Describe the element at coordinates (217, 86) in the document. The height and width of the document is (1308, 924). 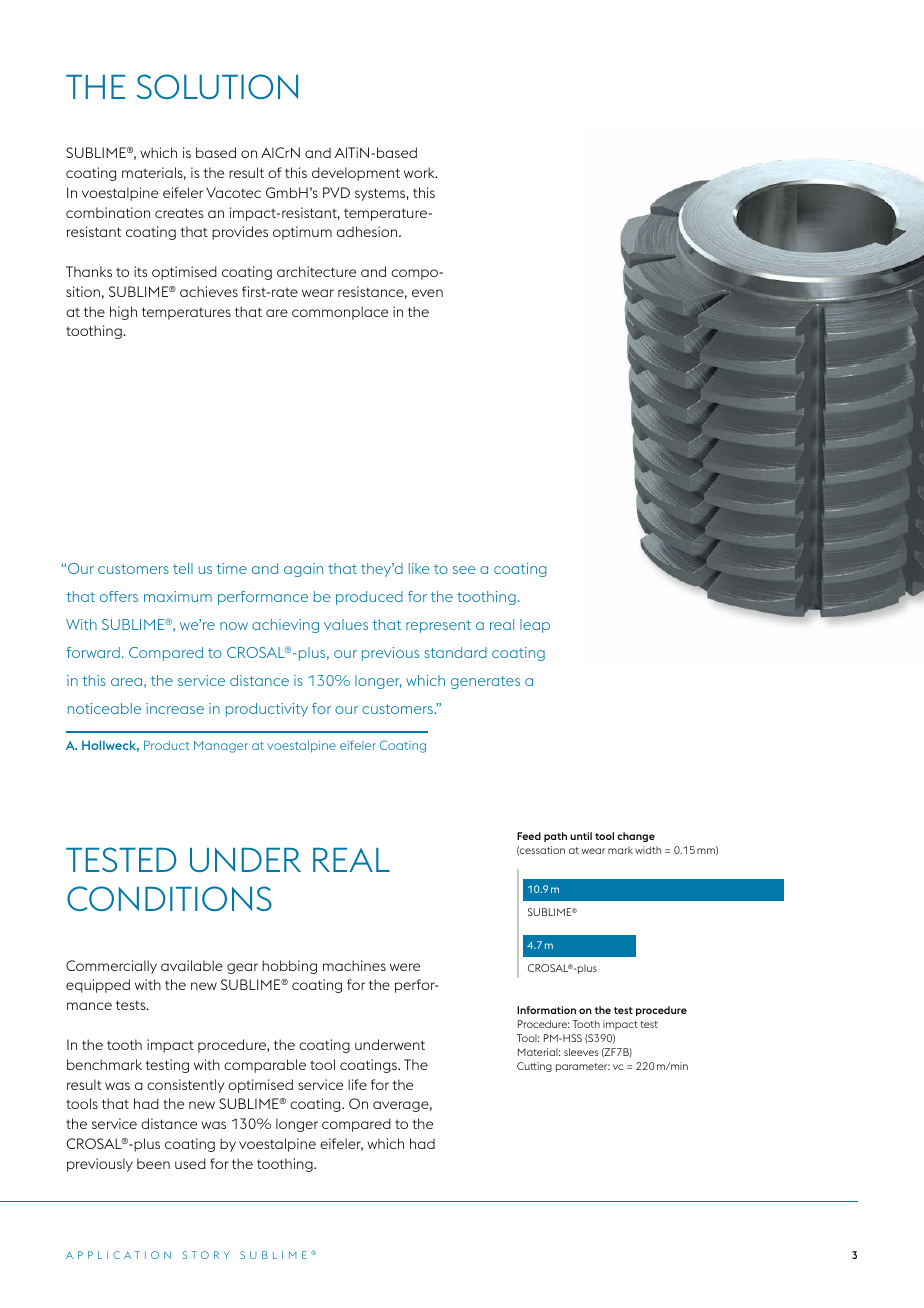
I see `SOLUTION` at that location.
